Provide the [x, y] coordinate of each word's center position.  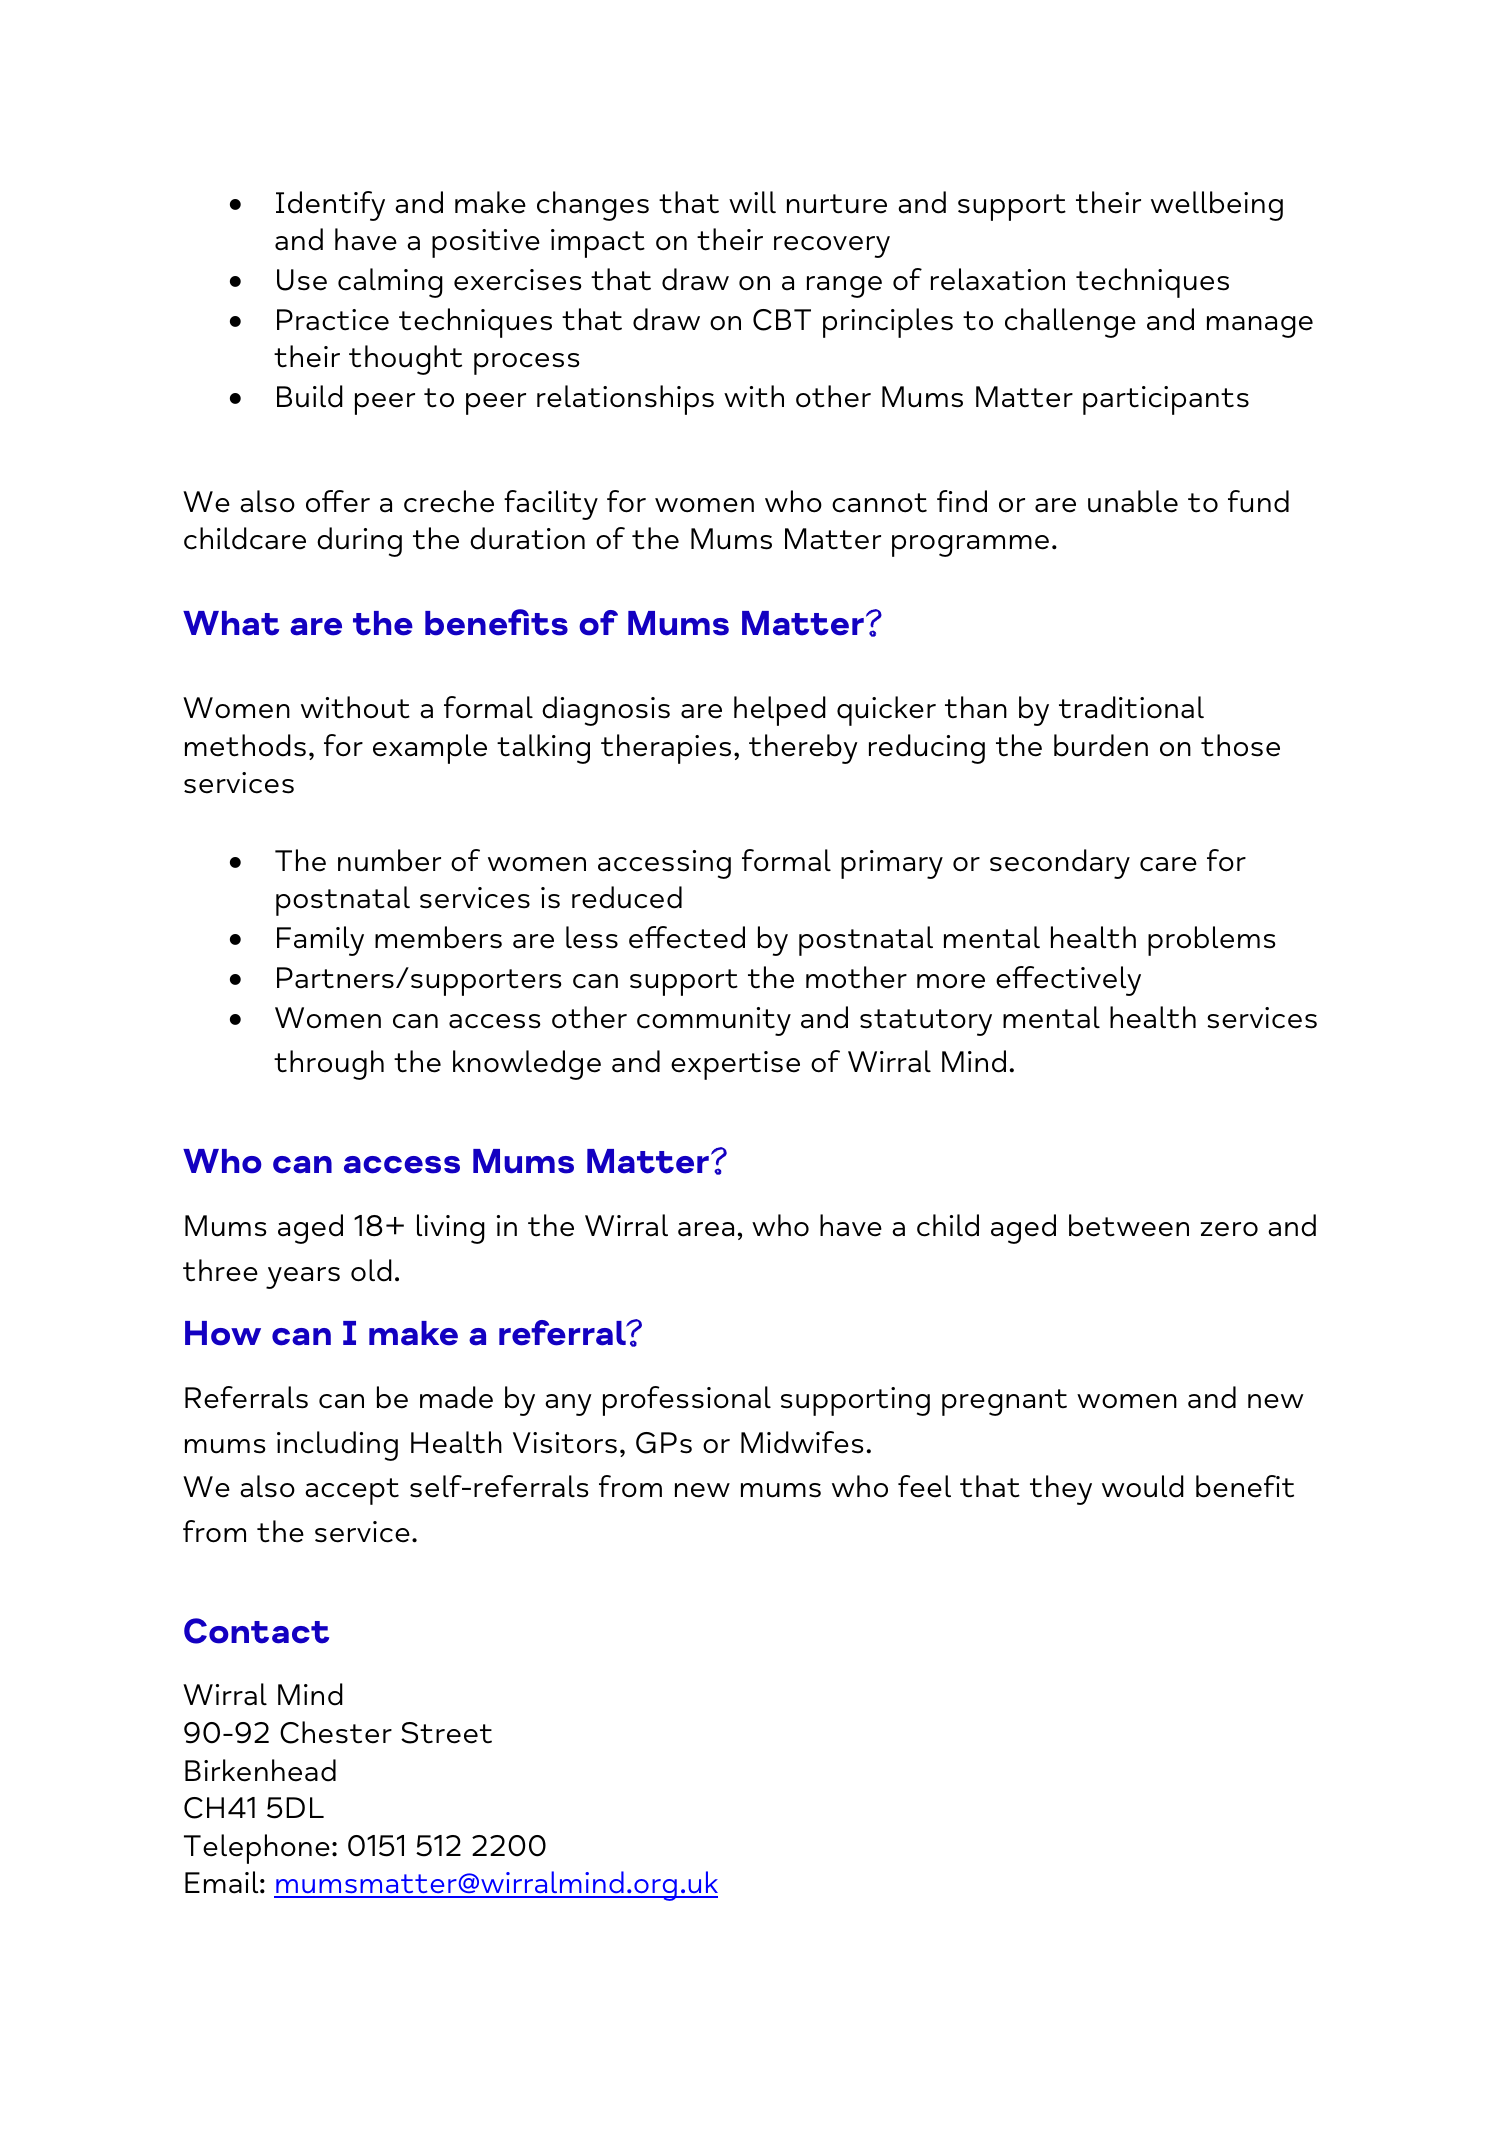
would [1143, 1486]
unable [1133, 501]
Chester [336, 1732]
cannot [879, 503]
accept [352, 1491]
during [359, 542]
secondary [1060, 864]
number [389, 860]
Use [302, 280]
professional [687, 1401]
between [1129, 1225]
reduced [627, 897]
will [752, 202]
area [706, 1229]
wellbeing [1217, 206]
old [371, 1270]
